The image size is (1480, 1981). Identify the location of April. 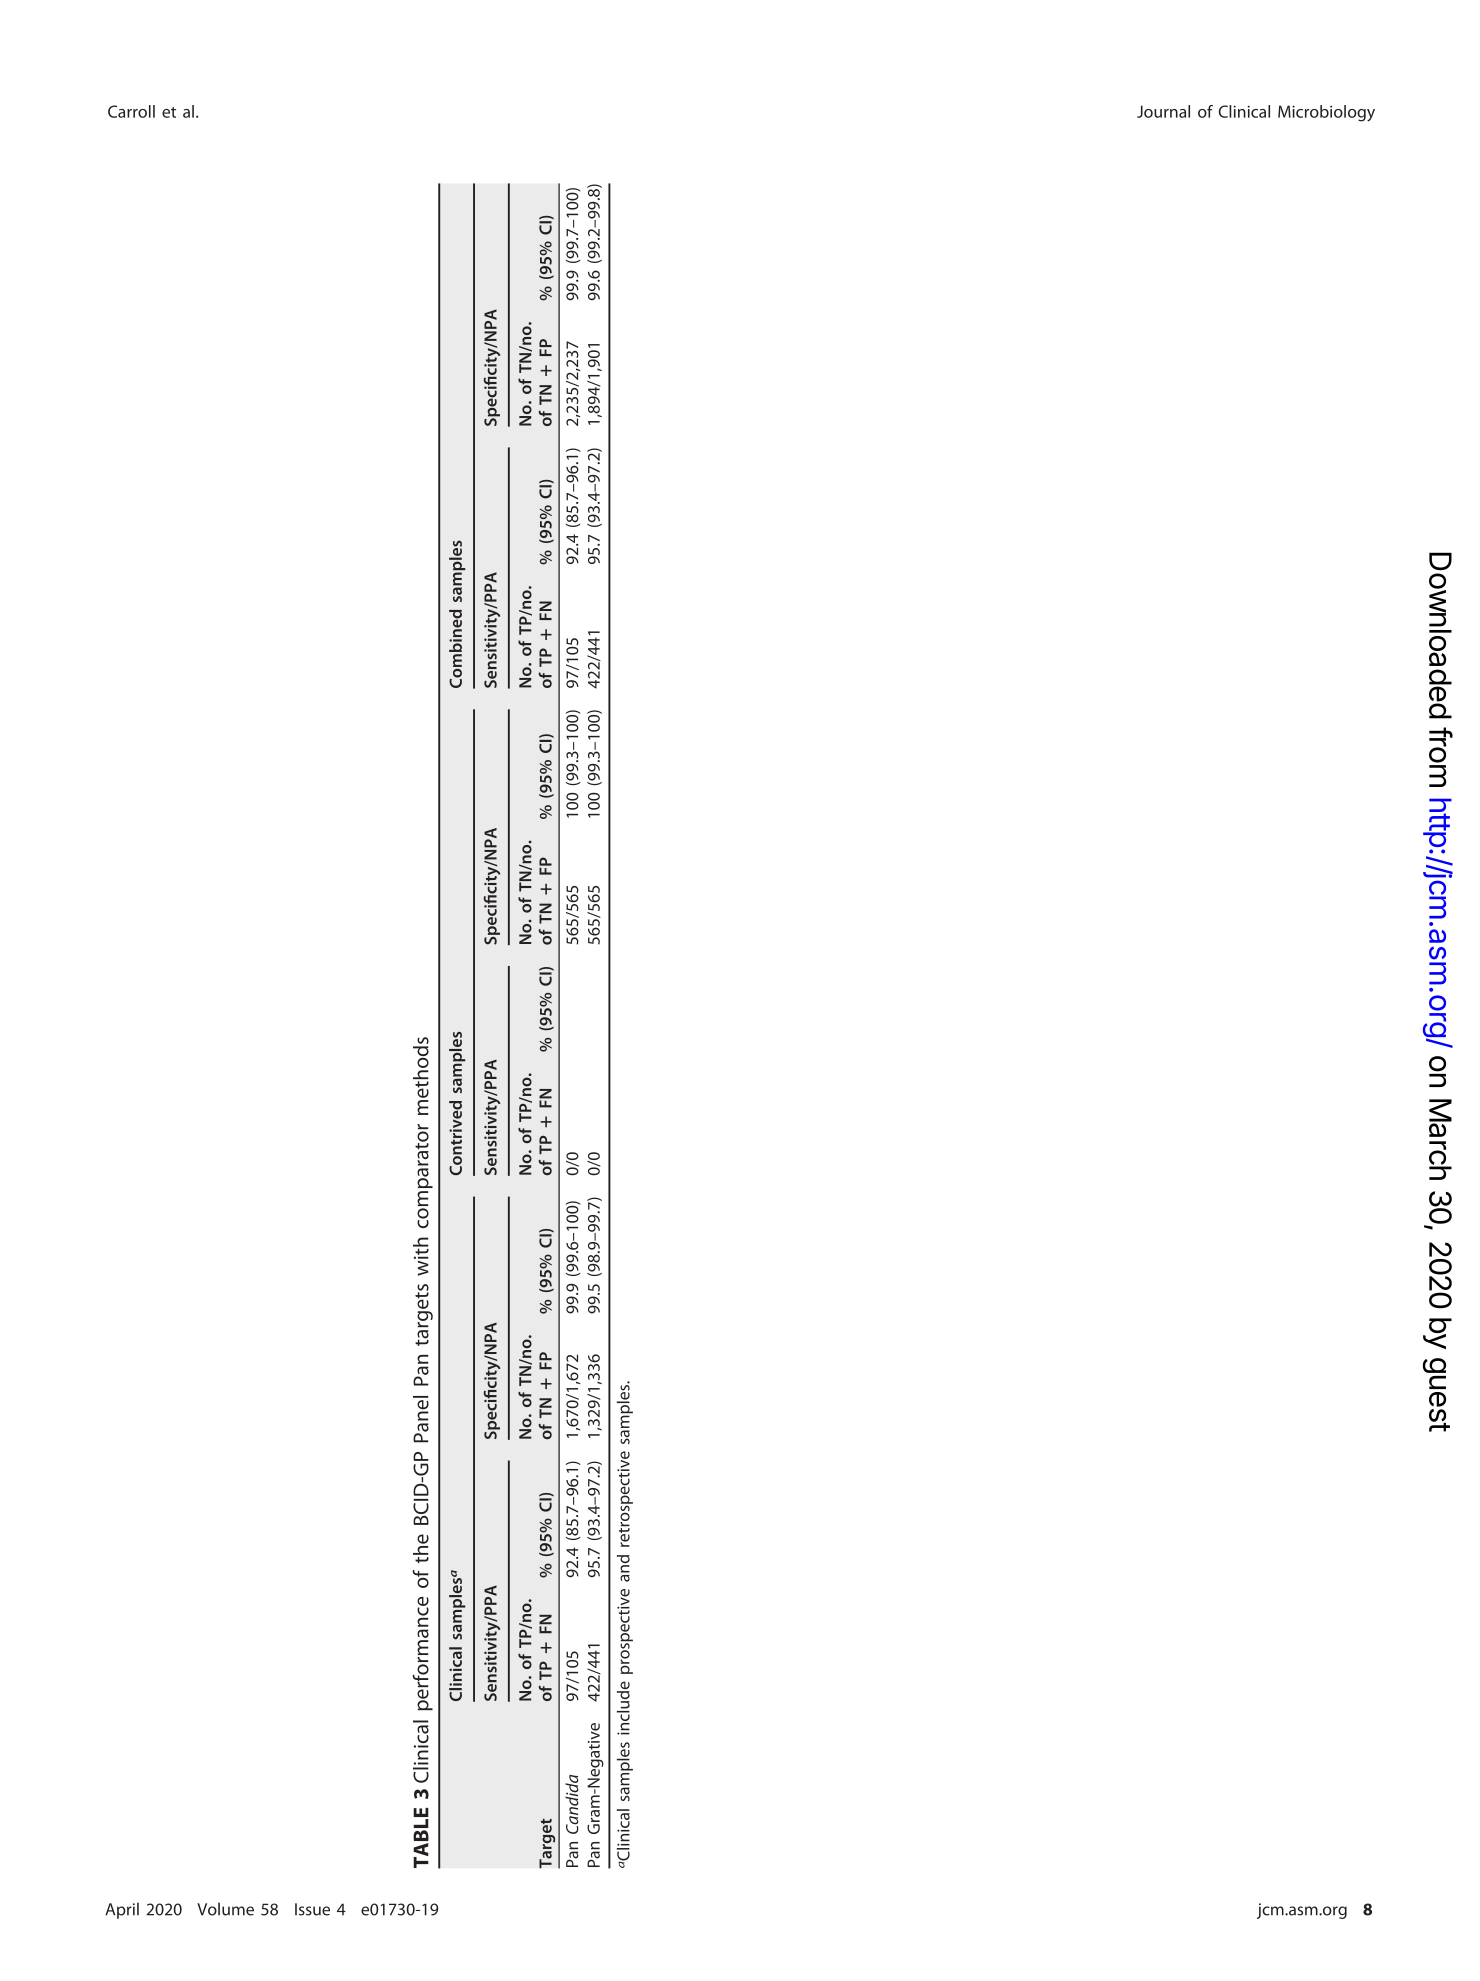
(122, 1910).
